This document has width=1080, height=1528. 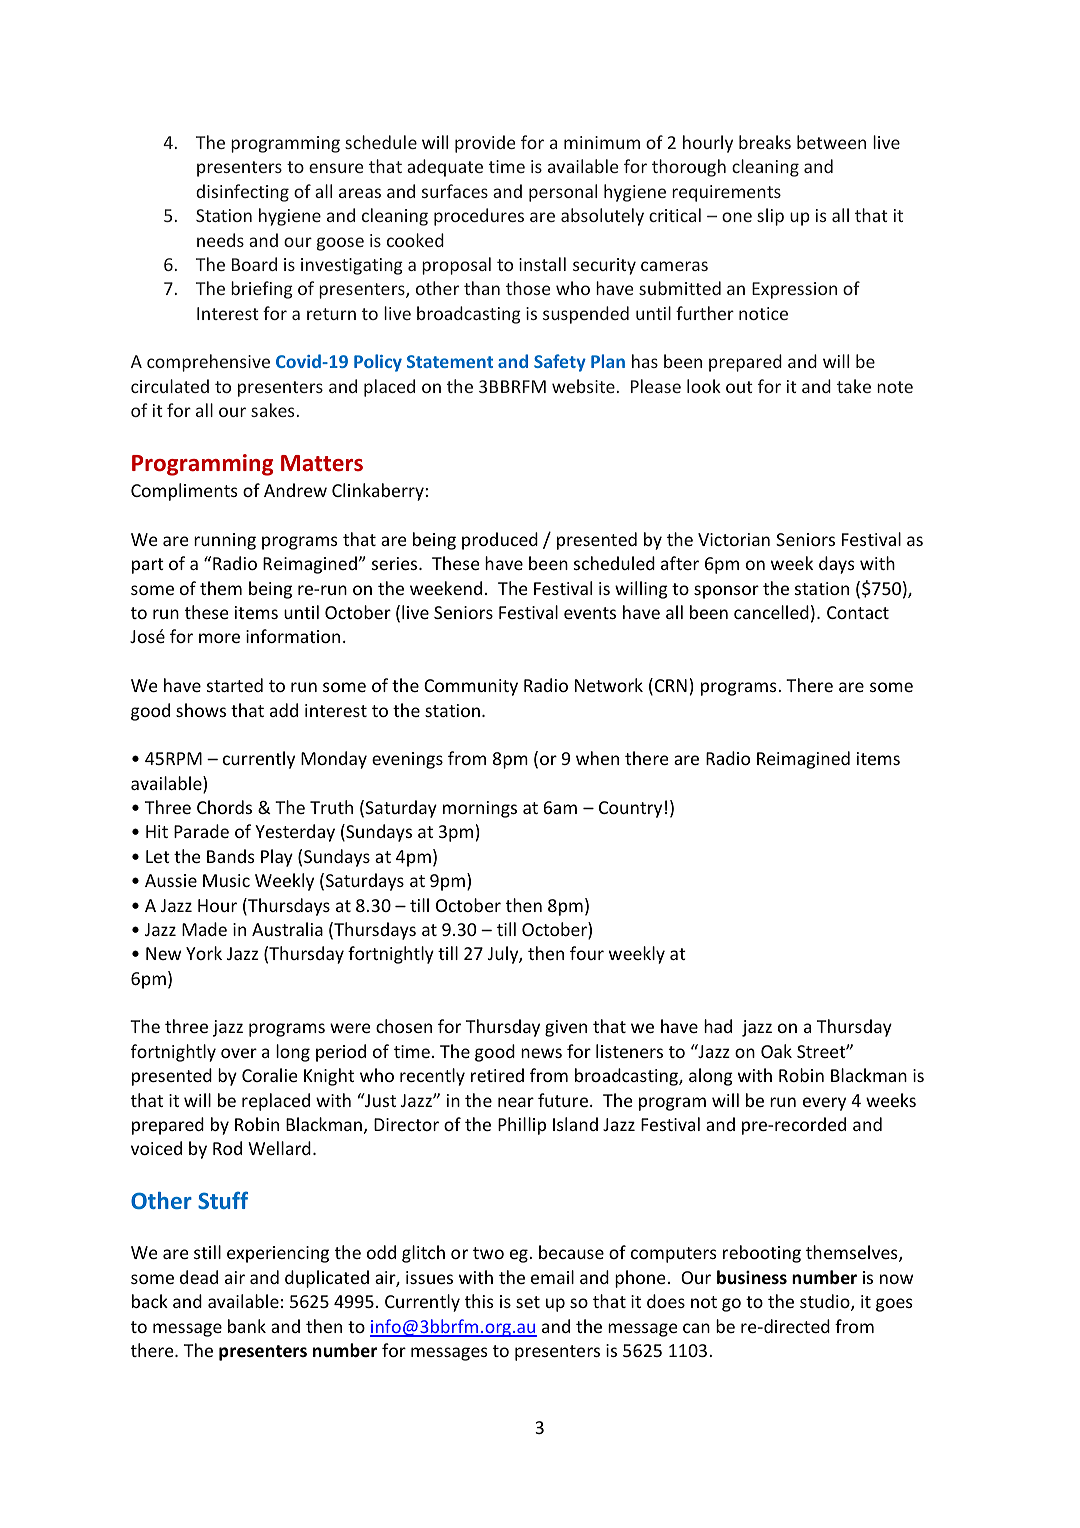 I want to click on disinfecting, so click(x=242, y=193).
